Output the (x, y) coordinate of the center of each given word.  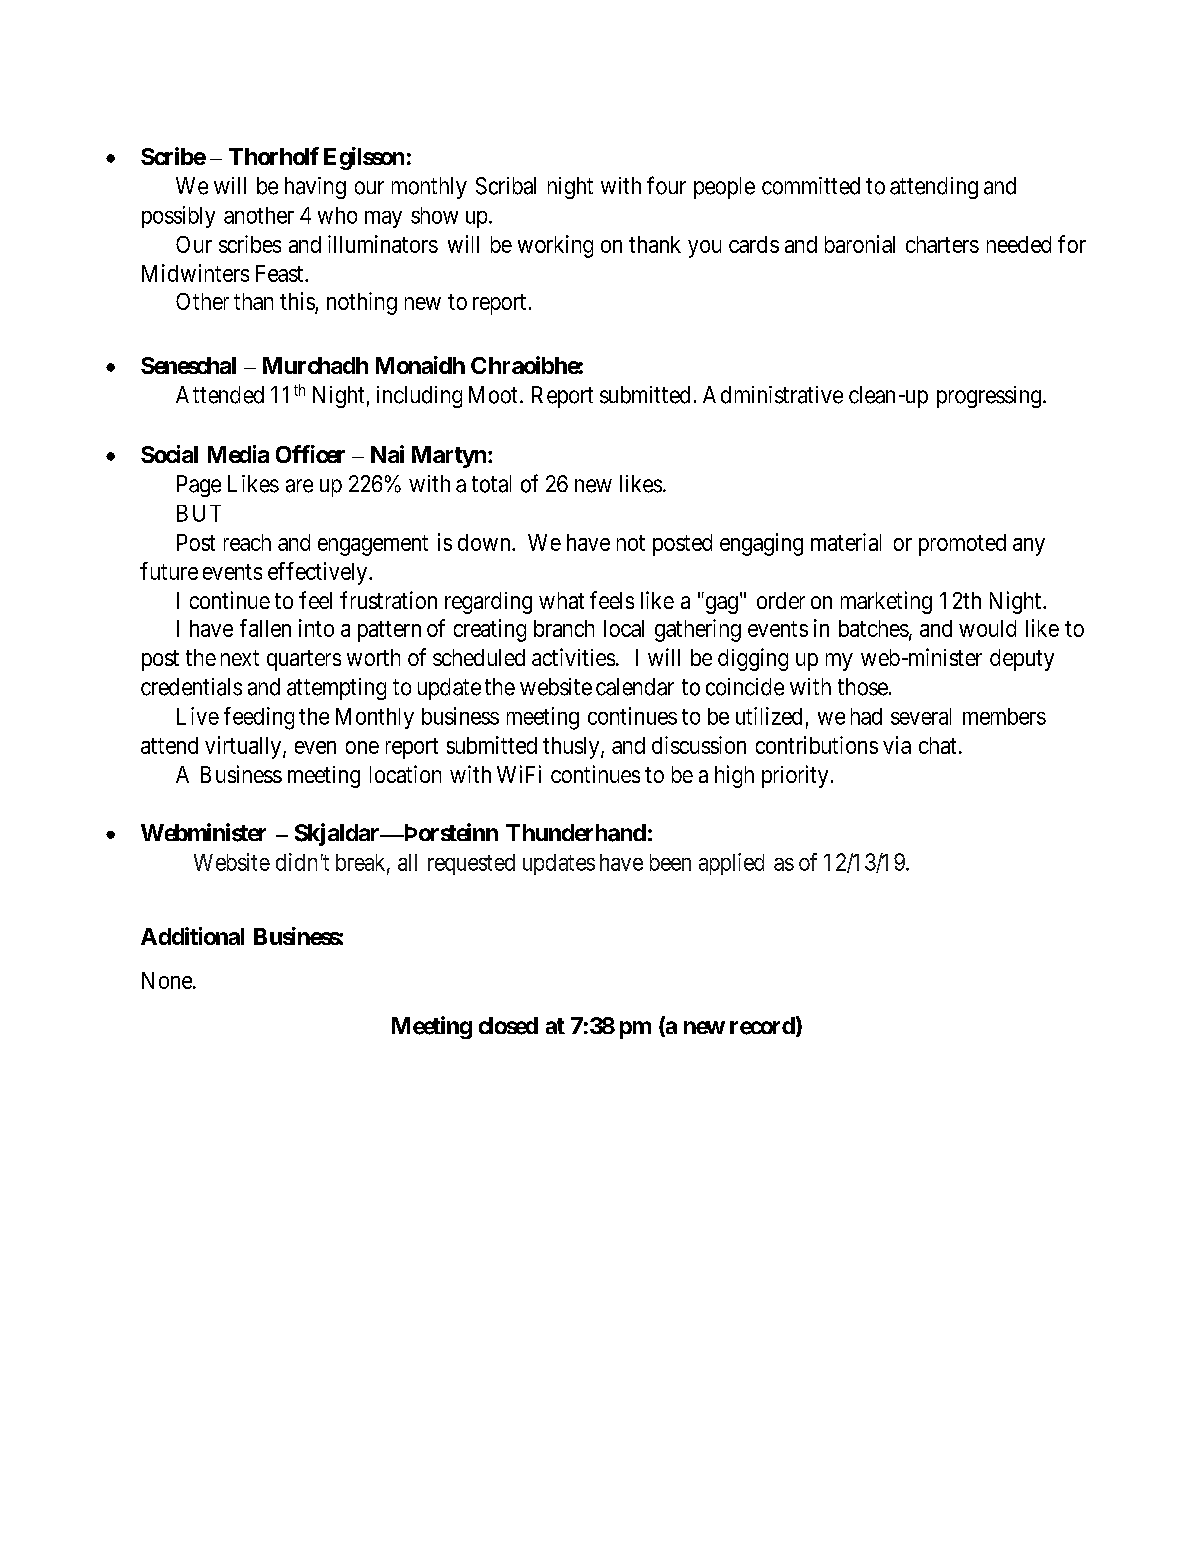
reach (247, 542)
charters (942, 244)
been (670, 862)
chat (937, 745)
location (405, 774)
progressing (990, 397)
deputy (1022, 660)
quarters (304, 660)
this (297, 301)
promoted (962, 545)
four (666, 185)
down (485, 542)
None (168, 980)
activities (573, 657)
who (337, 215)
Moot (493, 395)
